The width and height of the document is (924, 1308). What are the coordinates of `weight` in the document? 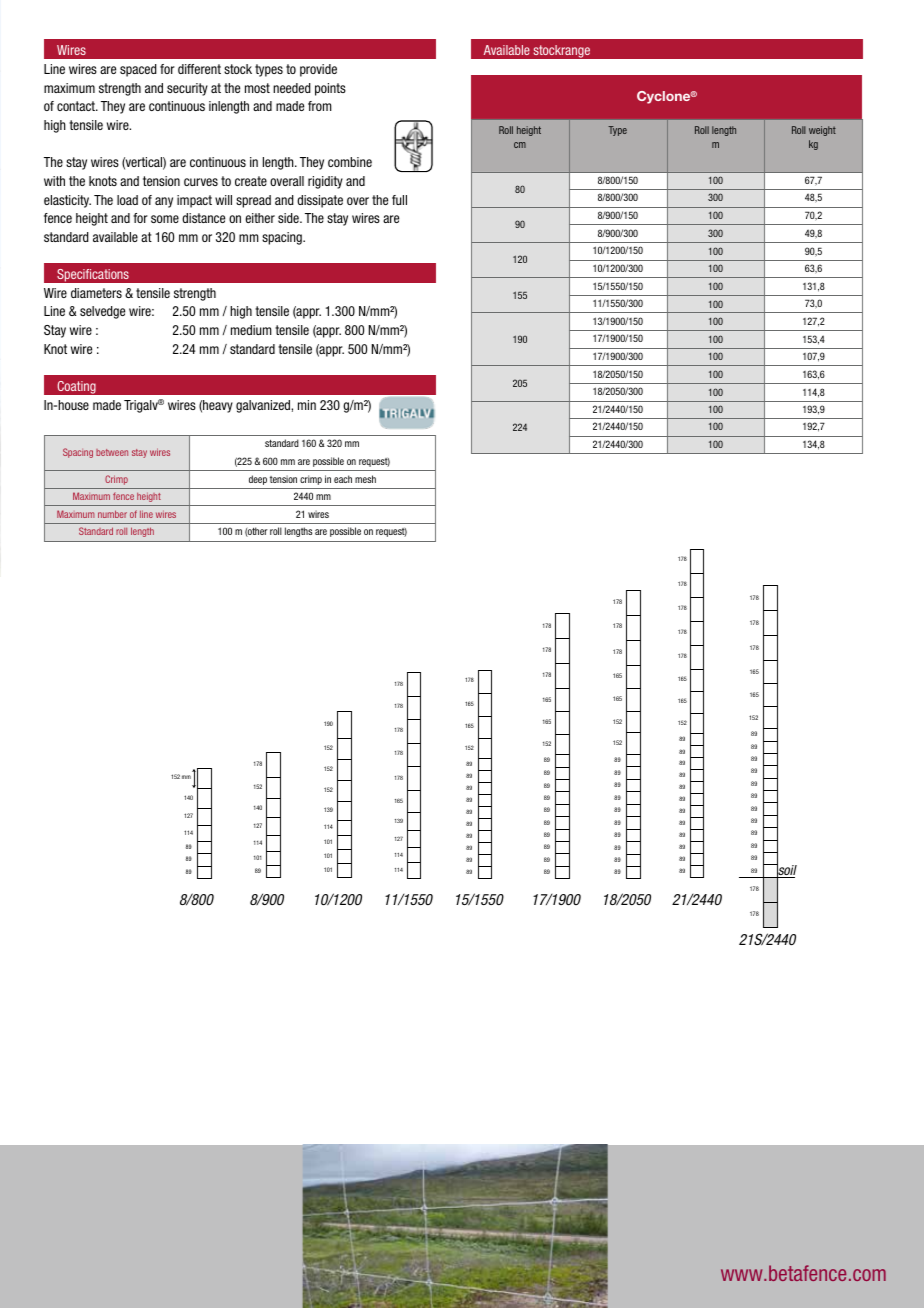 It's located at (822, 131).
